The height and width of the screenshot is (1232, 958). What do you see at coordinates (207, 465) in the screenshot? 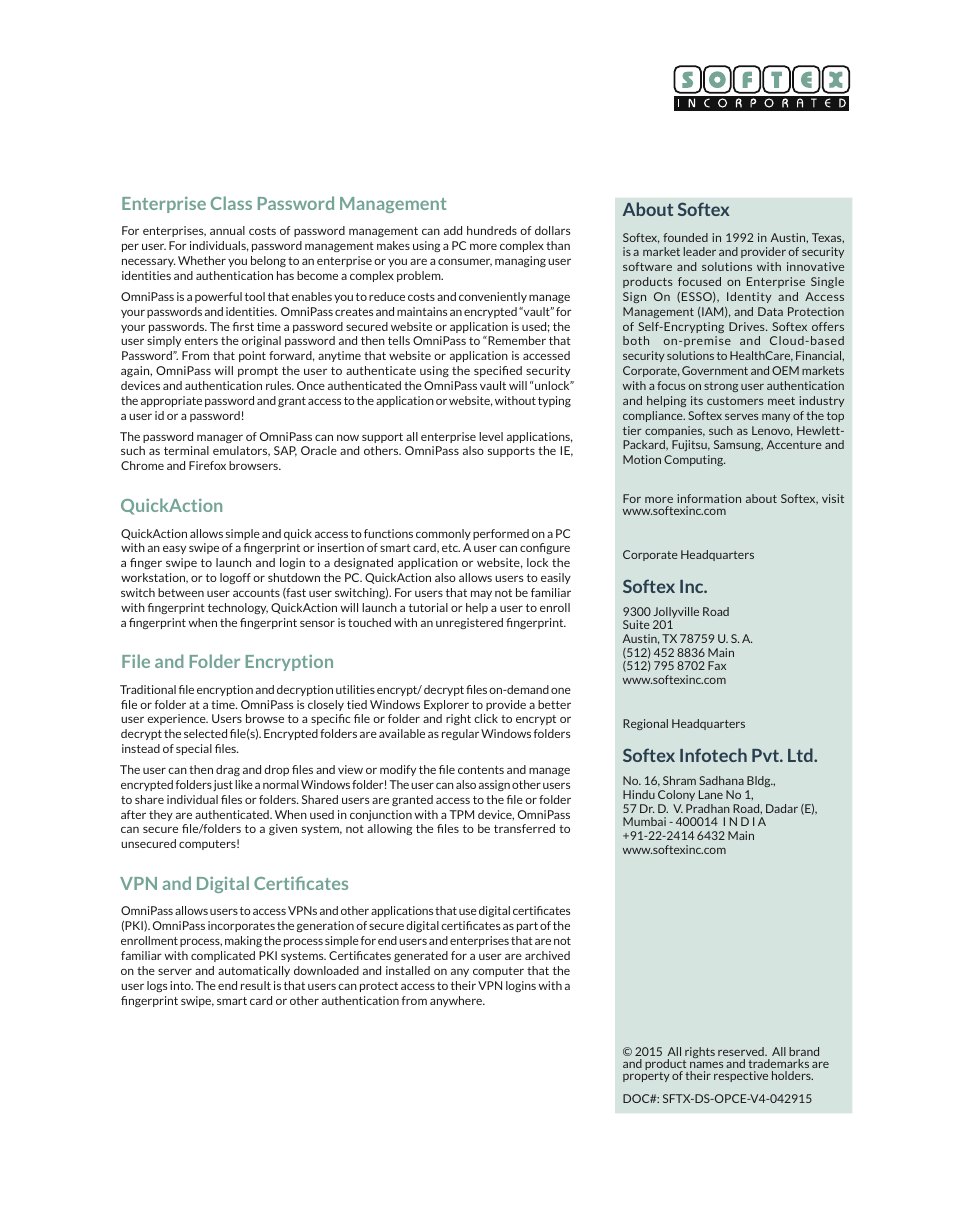
I see `Firefox` at bounding box center [207, 465].
